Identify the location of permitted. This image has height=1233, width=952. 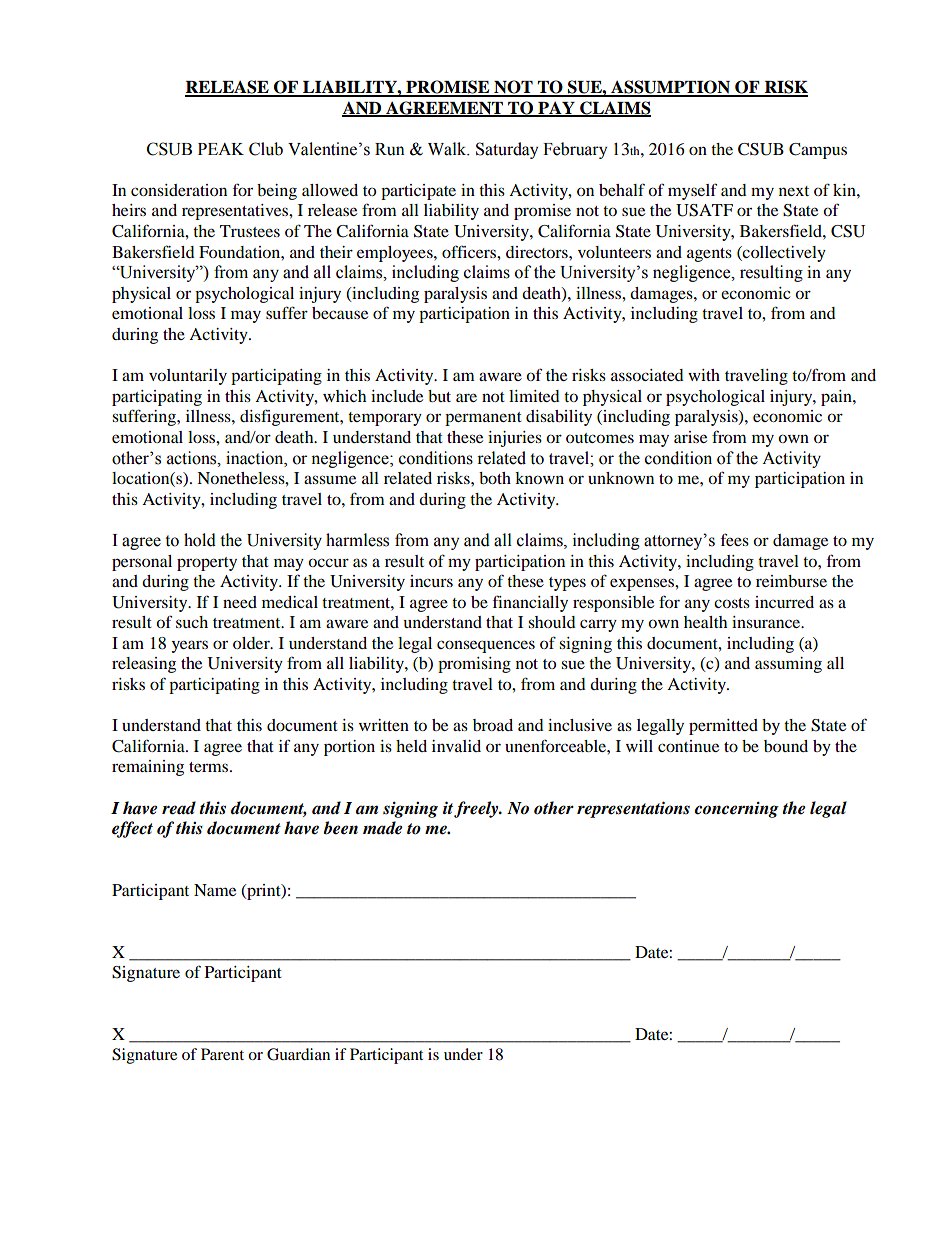
(723, 727).
